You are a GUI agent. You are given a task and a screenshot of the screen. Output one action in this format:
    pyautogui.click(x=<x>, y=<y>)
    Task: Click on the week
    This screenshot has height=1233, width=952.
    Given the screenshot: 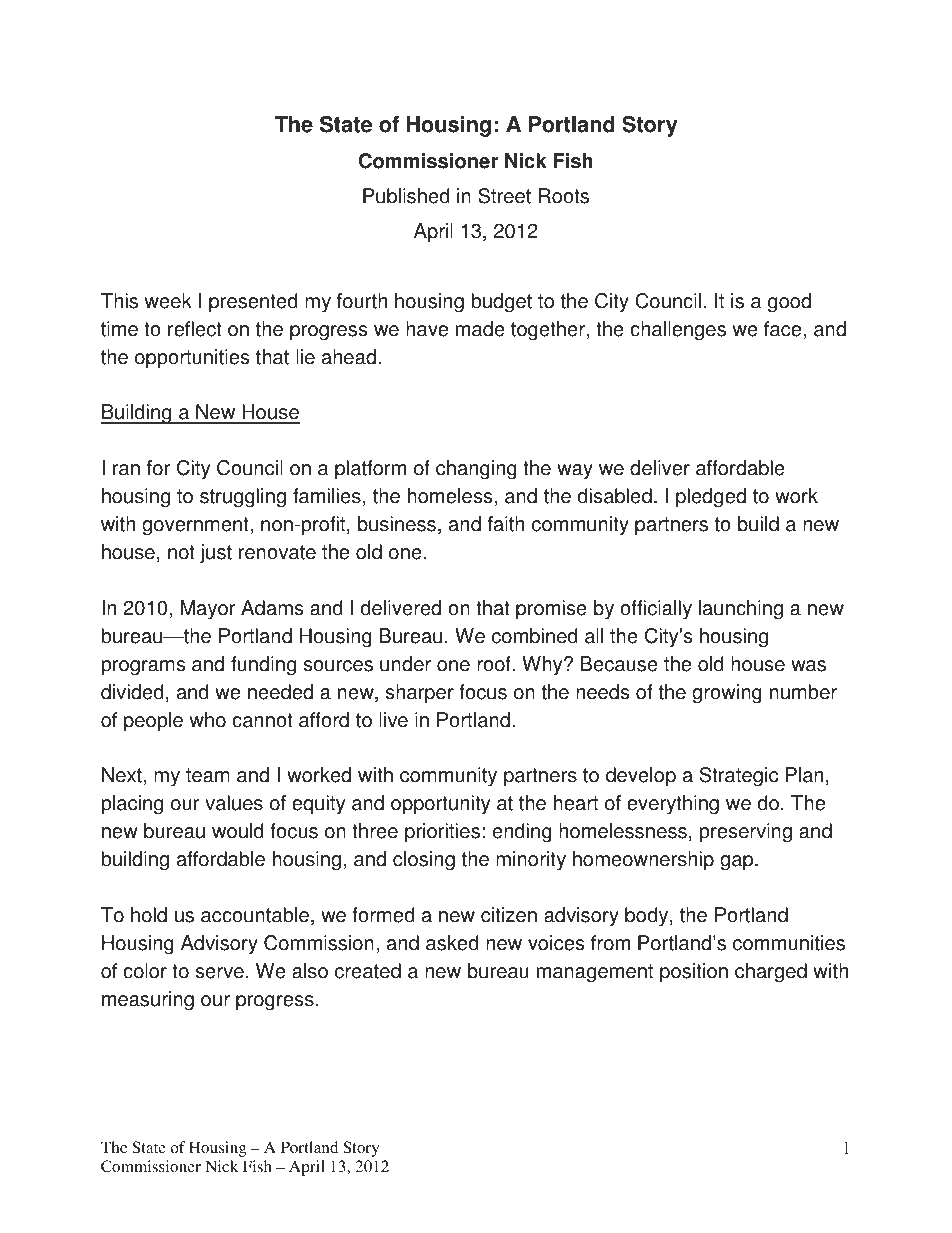 What is the action you would take?
    pyautogui.click(x=168, y=301)
